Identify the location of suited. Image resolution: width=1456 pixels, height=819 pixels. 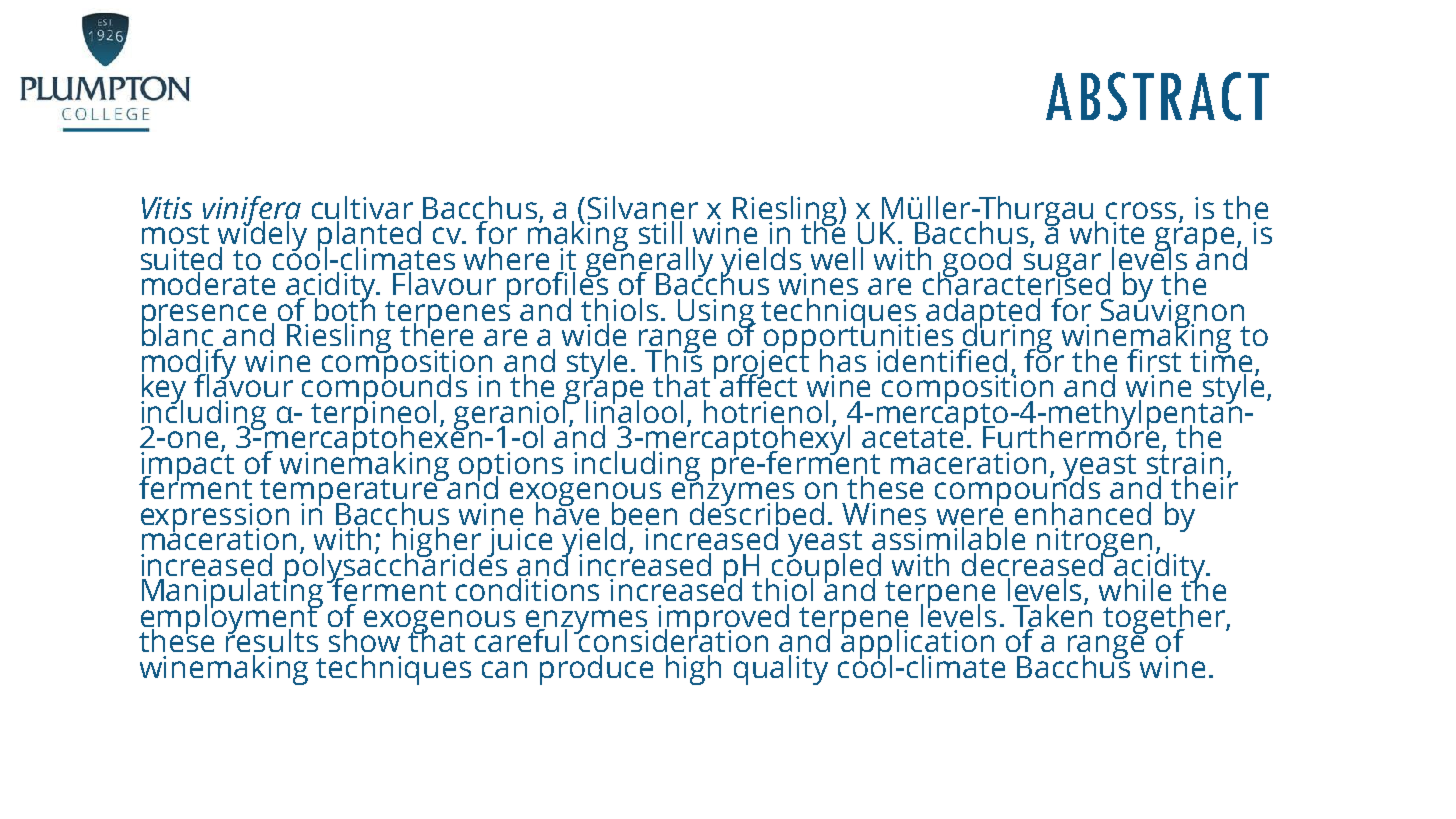
(181, 258).
